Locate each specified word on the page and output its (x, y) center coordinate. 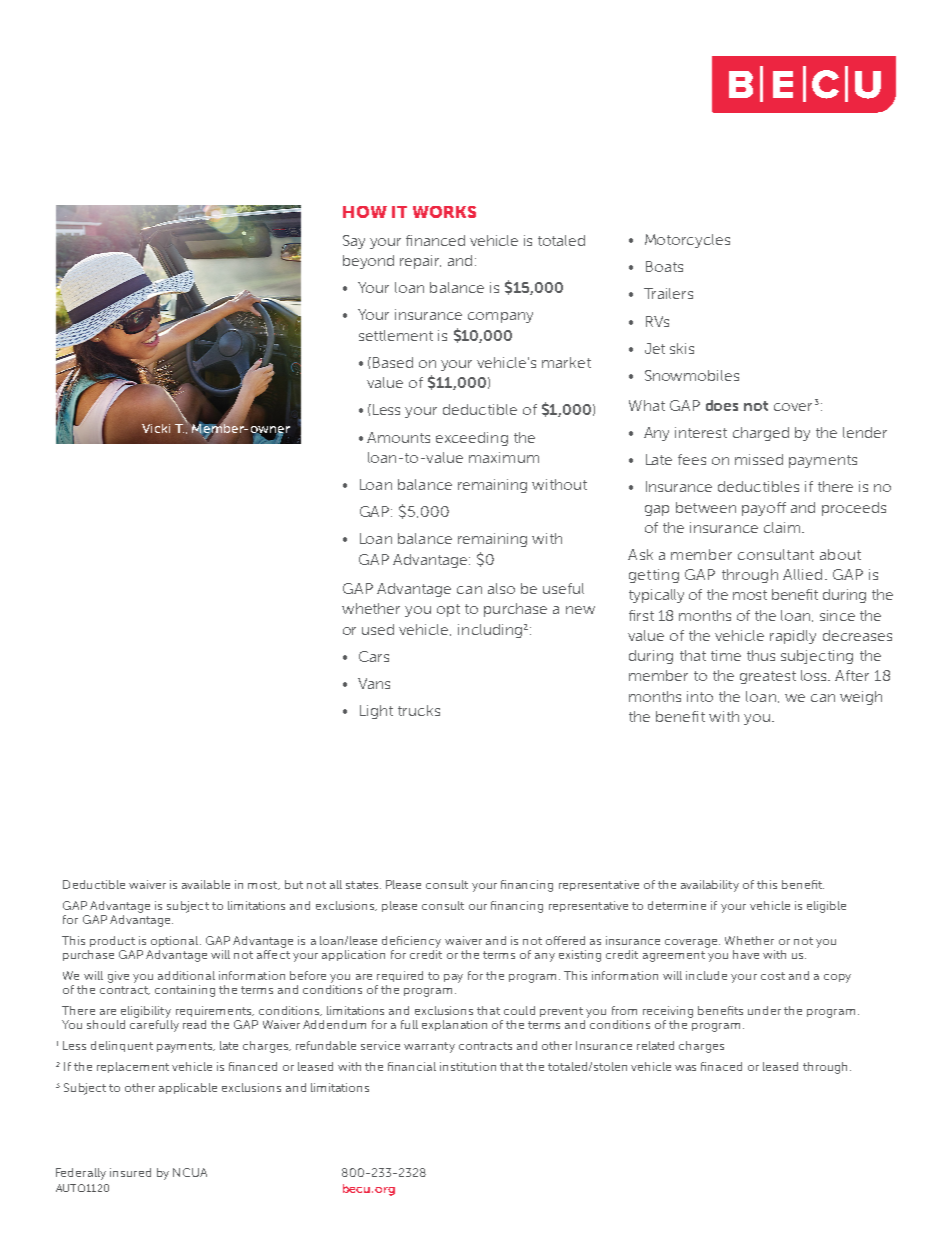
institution (468, 1066)
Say (354, 242)
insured (130, 1172)
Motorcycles (687, 241)
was (685, 1068)
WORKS (444, 212)
